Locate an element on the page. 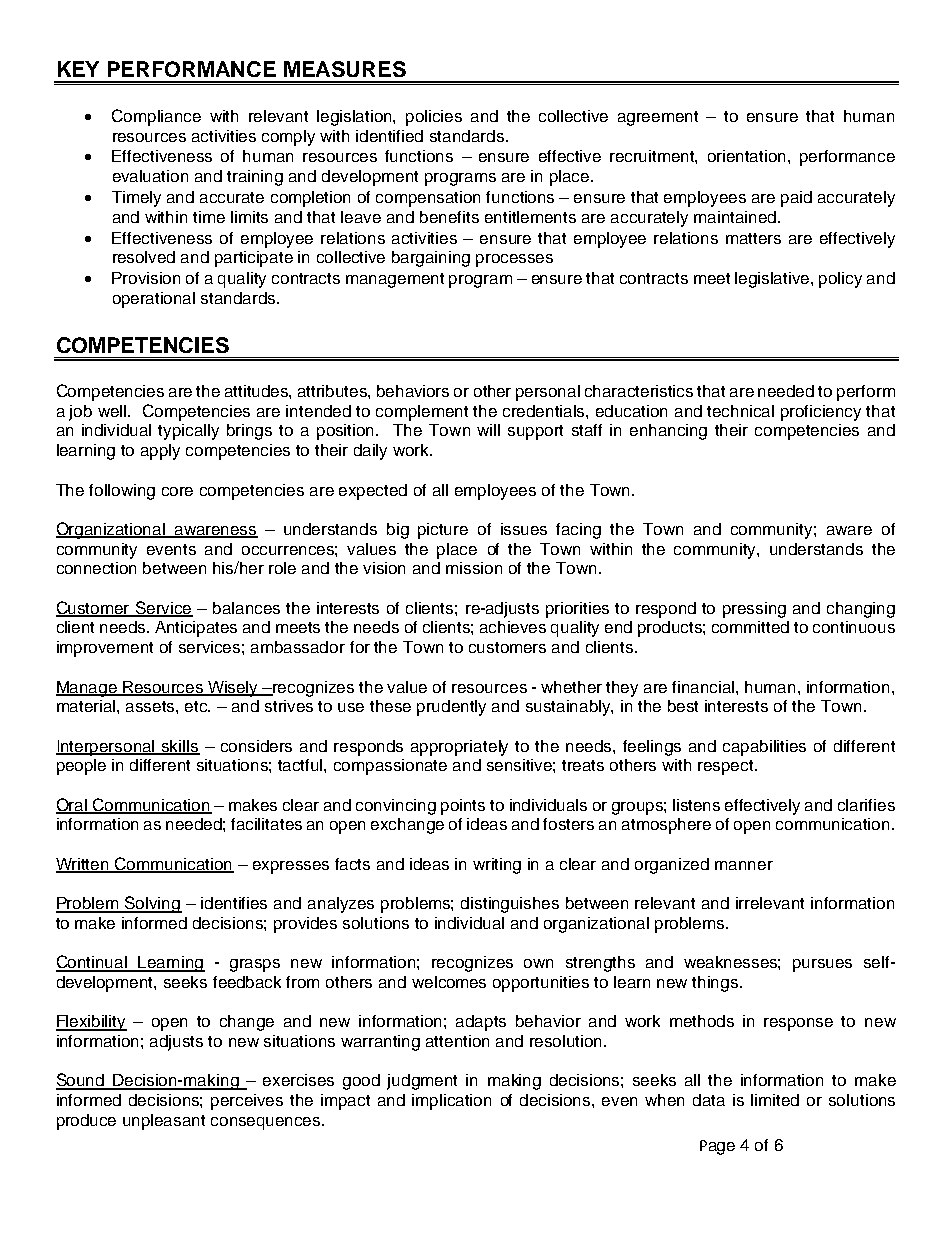 This document has height=1233, width=952. will is located at coordinates (488, 430).
